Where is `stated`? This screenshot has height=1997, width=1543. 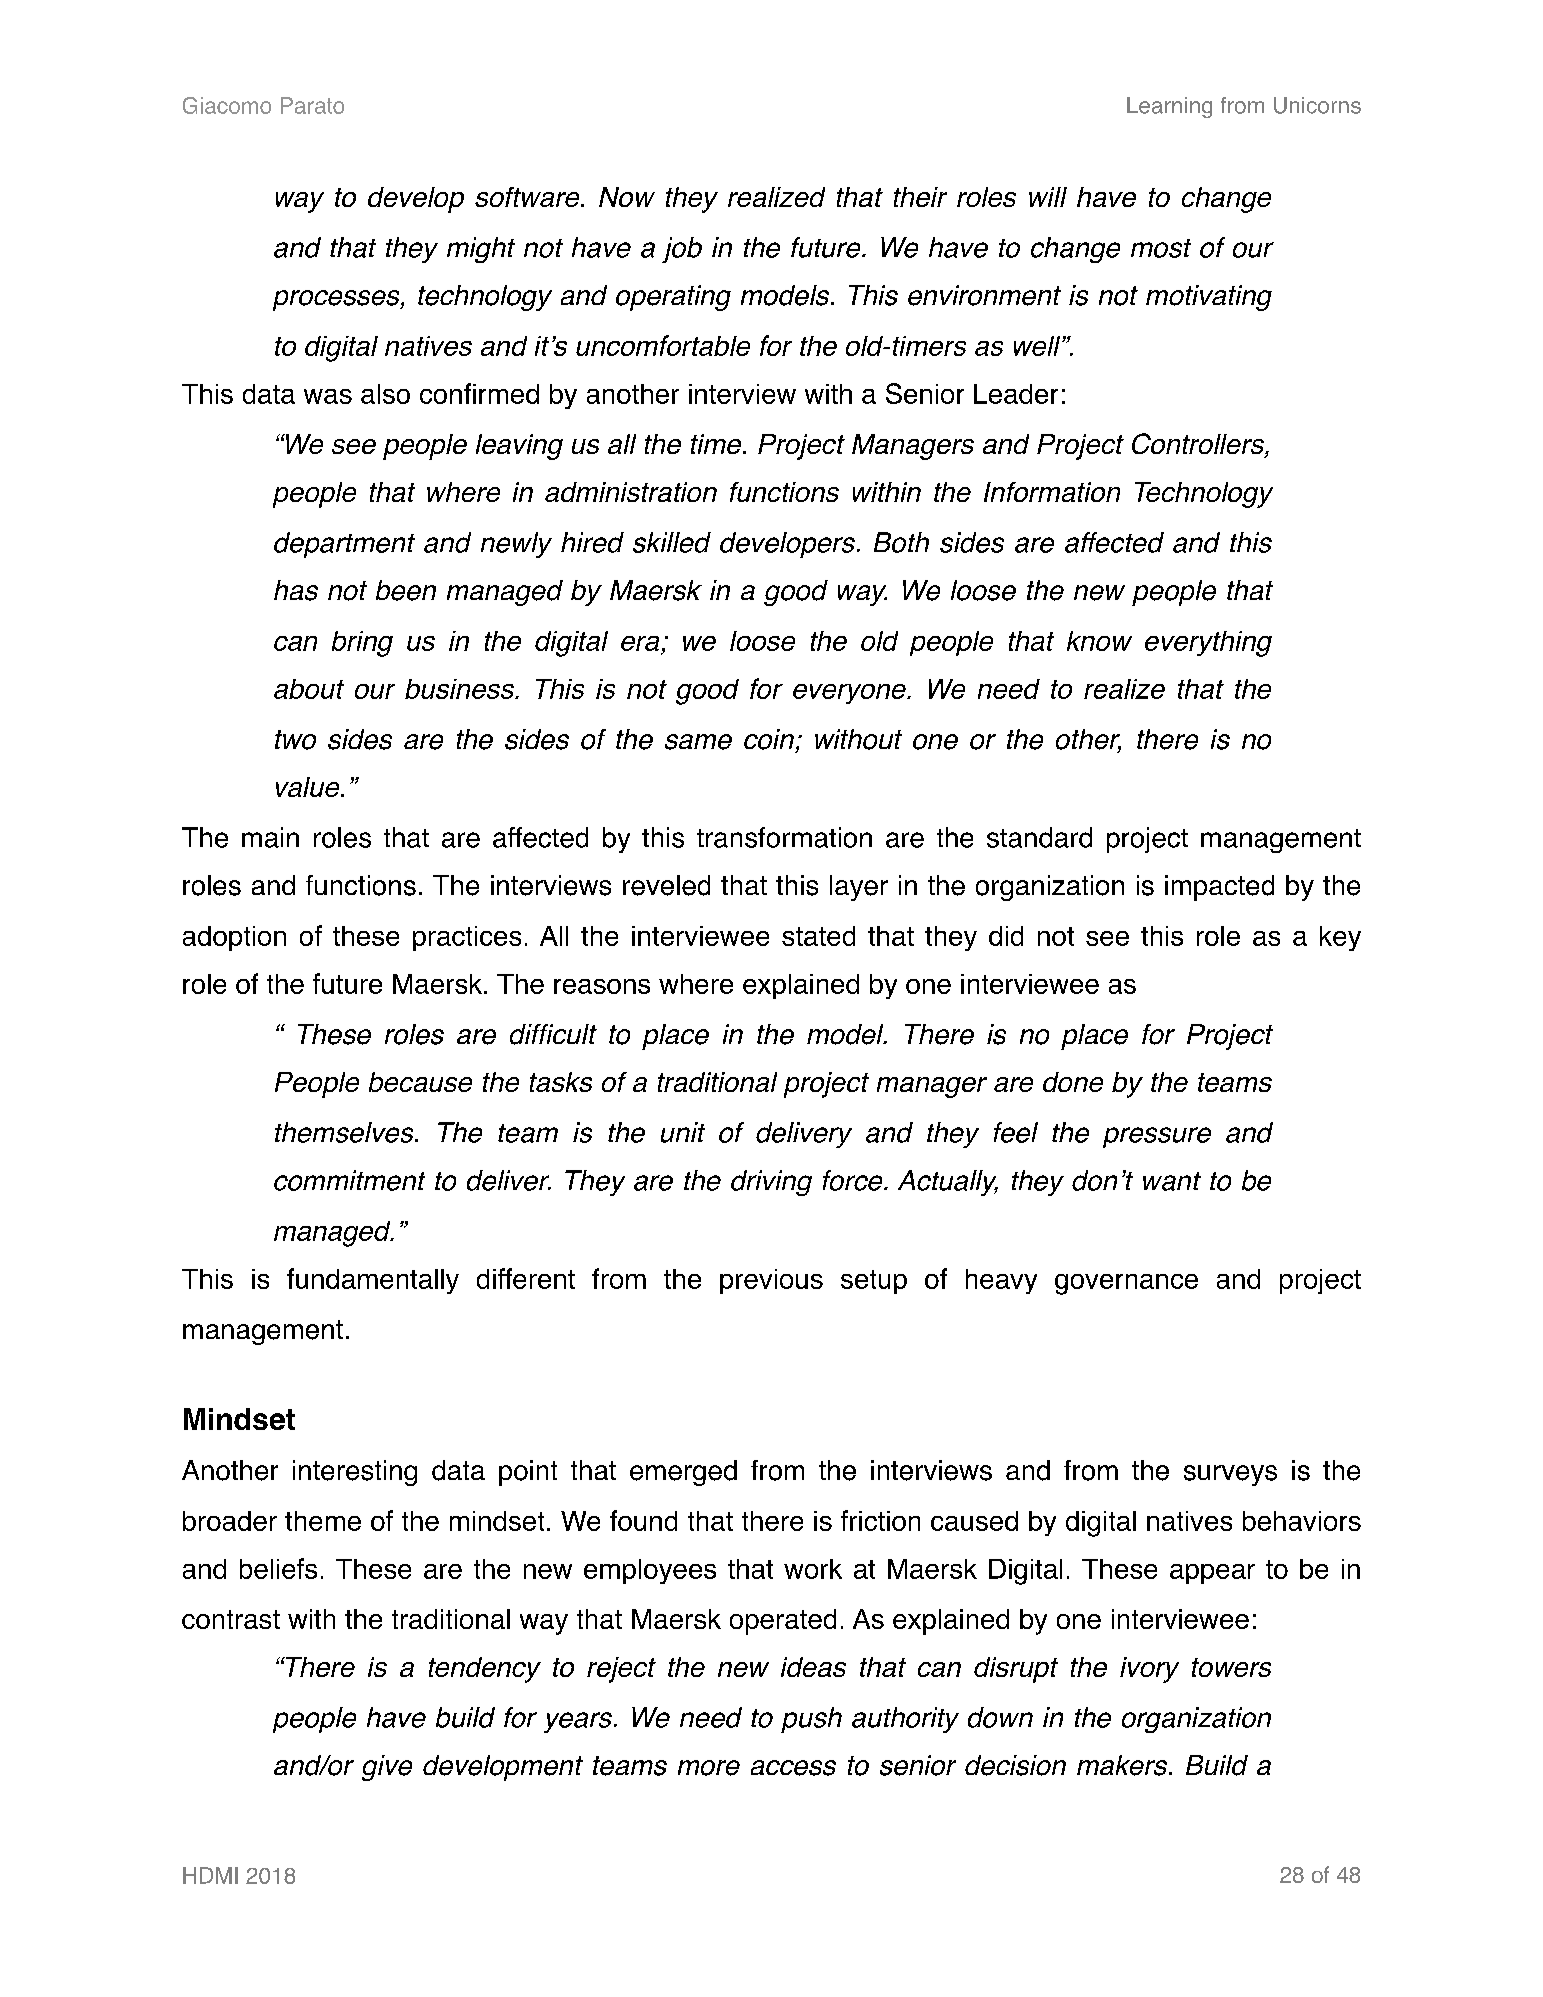 stated is located at coordinates (818, 936).
